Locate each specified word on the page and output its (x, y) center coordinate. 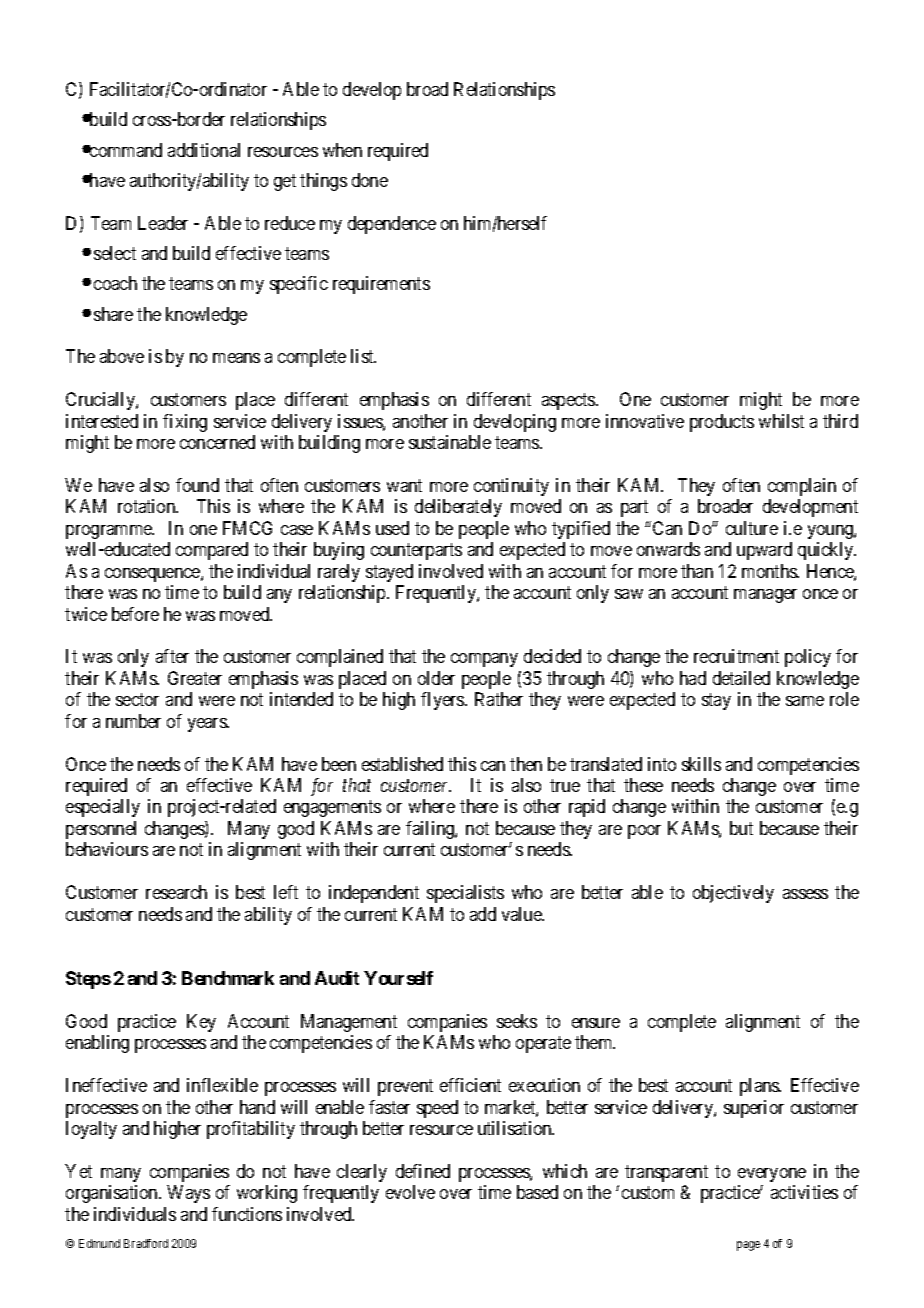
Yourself (398, 978)
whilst (781, 421)
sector (137, 700)
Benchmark (228, 978)
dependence (392, 225)
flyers (443, 701)
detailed (741, 678)
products (722, 423)
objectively (733, 894)
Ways (188, 1194)
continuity (511, 487)
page (748, 1246)
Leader (163, 223)
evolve (410, 1192)
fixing (185, 423)
